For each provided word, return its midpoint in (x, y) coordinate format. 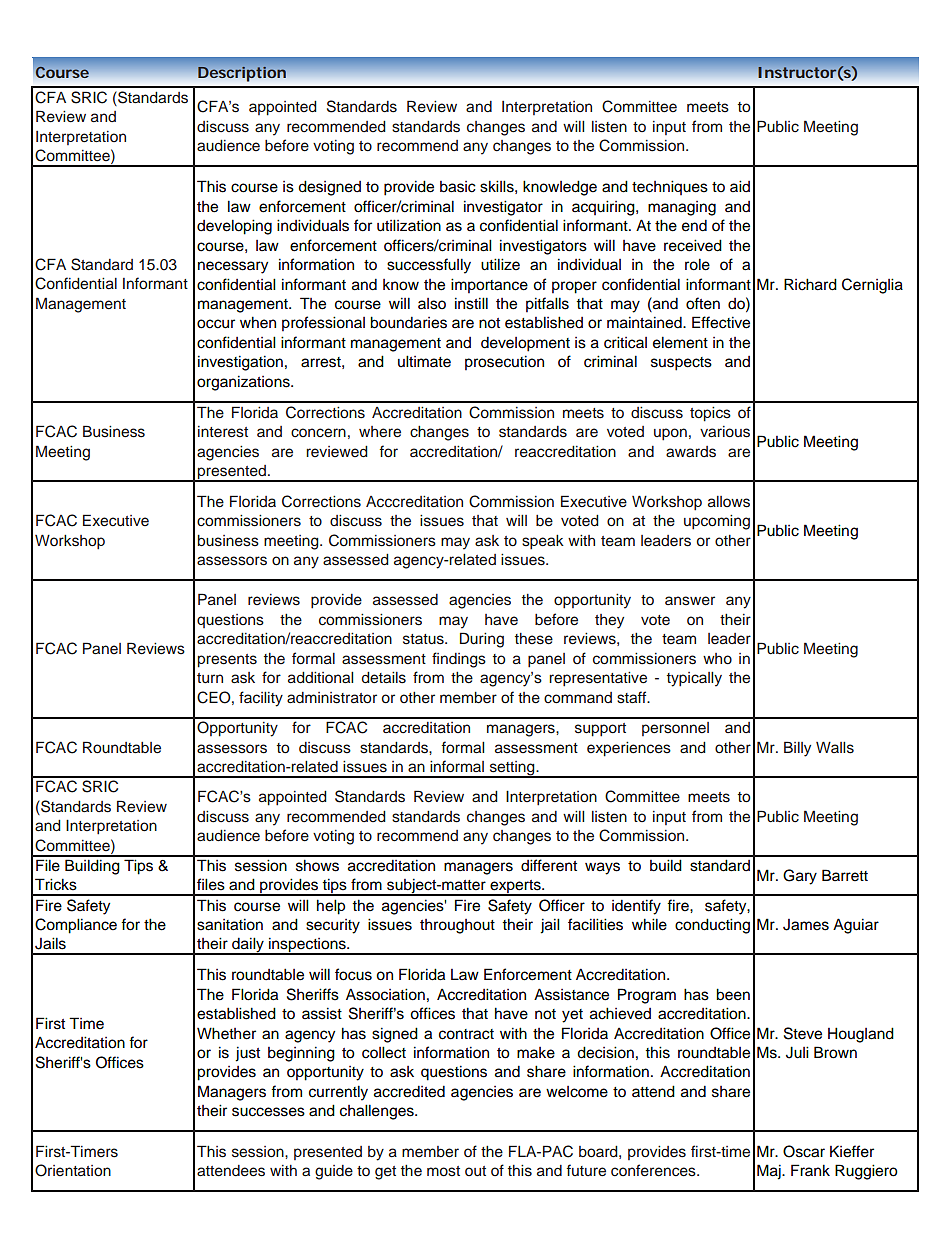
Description (242, 74)
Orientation (73, 1170)
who (717, 658)
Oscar (804, 1151)
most (443, 1171)
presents (227, 661)
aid (740, 186)
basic (458, 187)
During (482, 640)
